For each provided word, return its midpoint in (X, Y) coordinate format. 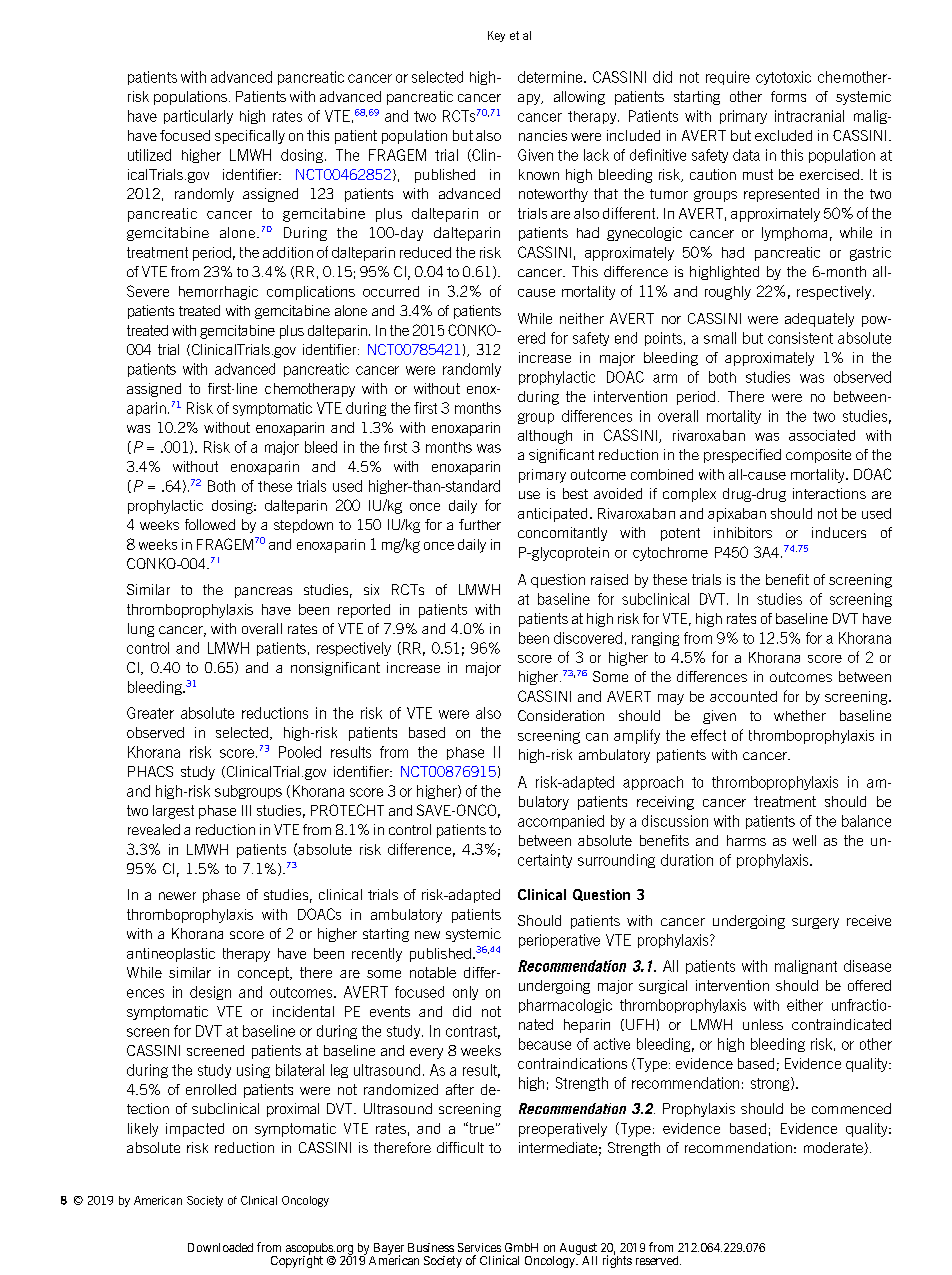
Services (479, 1247)
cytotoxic (783, 78)
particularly (198, 117)
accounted (743, 696)
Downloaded (220, 1247)
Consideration (561, 715)
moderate (834, 1148)
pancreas (263, 592)
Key (496, 36)
